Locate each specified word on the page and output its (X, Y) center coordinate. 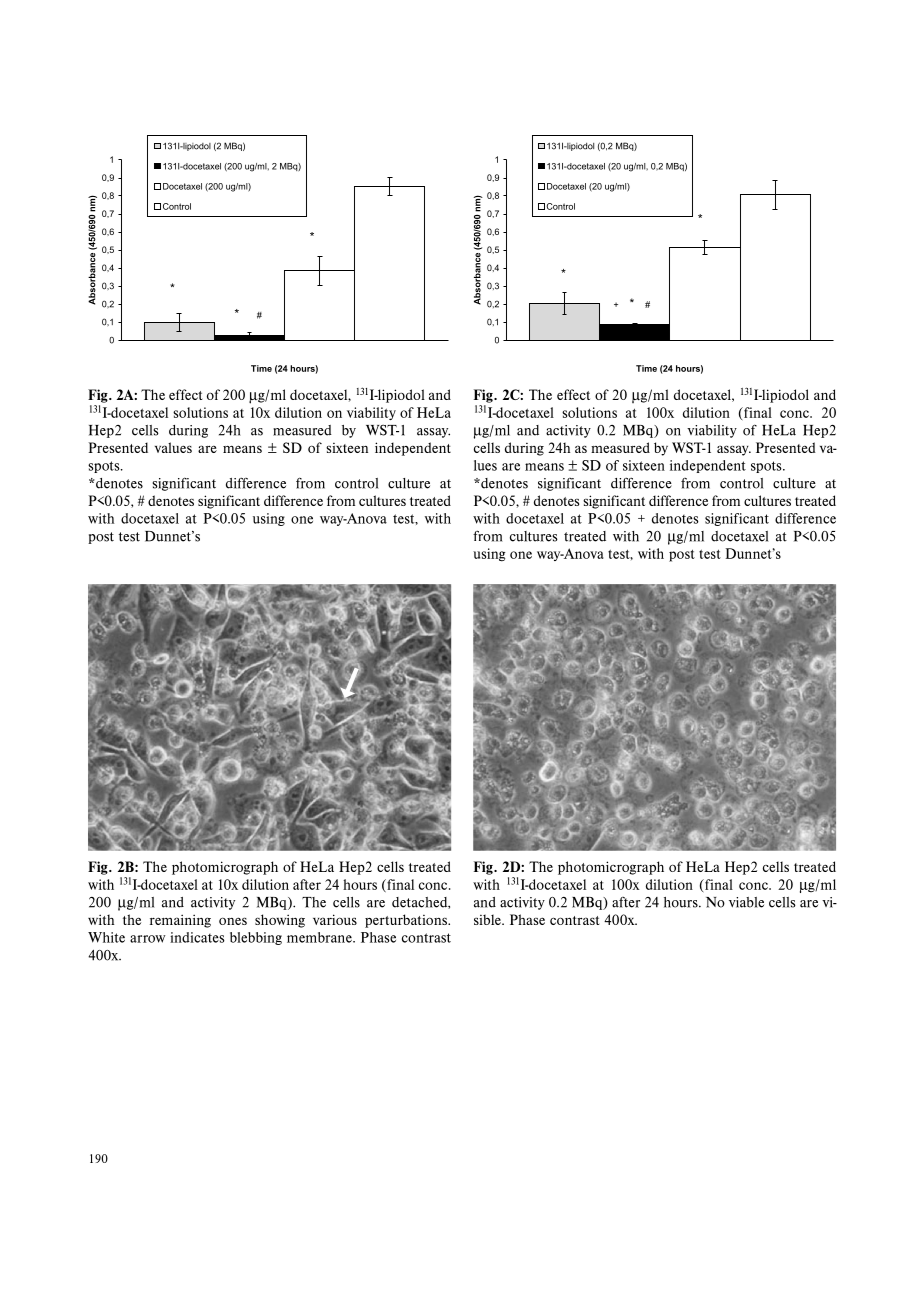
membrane (320, 937)
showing (280, 921)
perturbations (407, 921)
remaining (180, 921)
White (106, 937)
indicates (197, 937)
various (335, 919)
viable (746, 902)
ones (233, 921)
